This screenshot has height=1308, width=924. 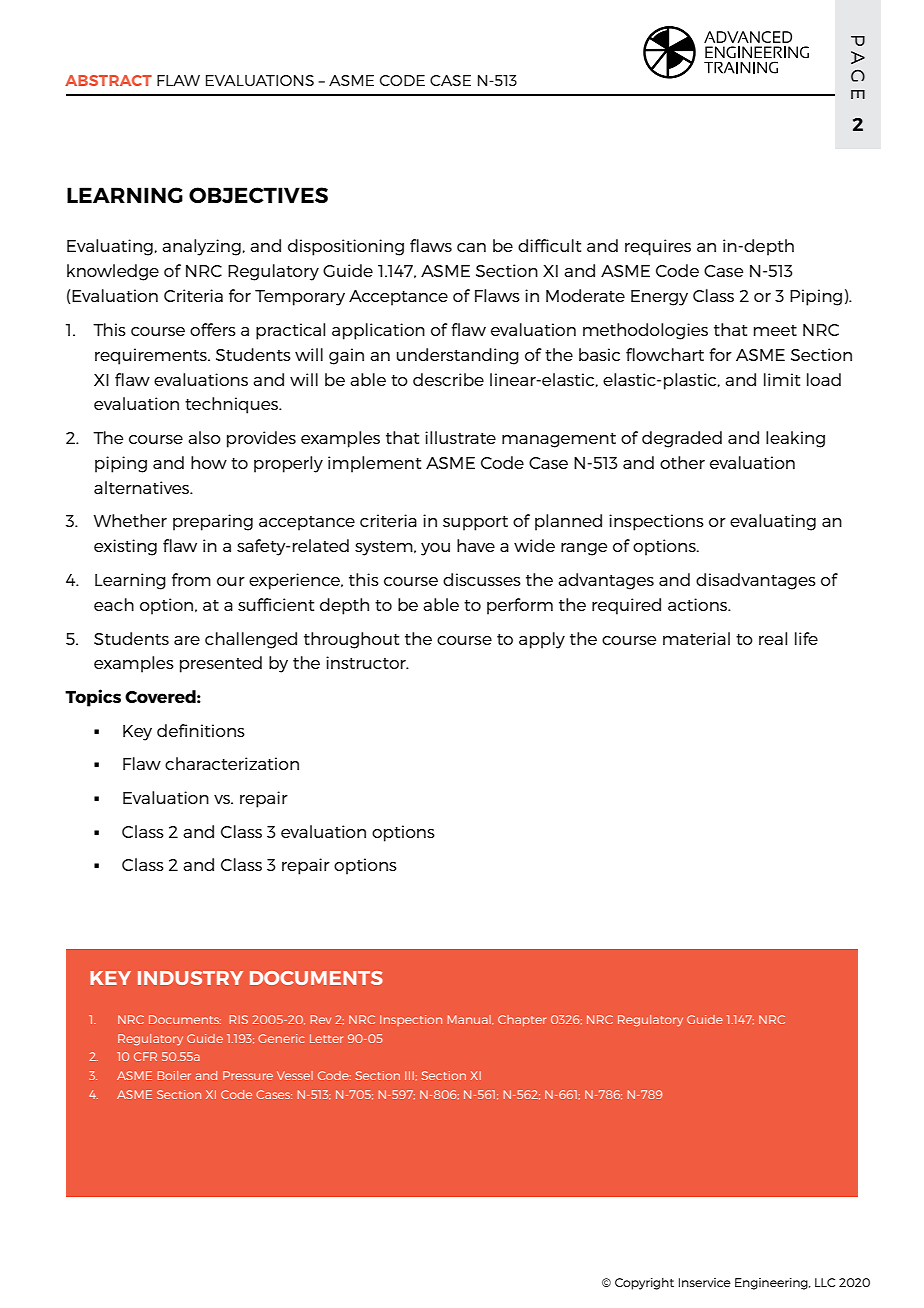 I want to click on support, so click(x=475, y=523).
